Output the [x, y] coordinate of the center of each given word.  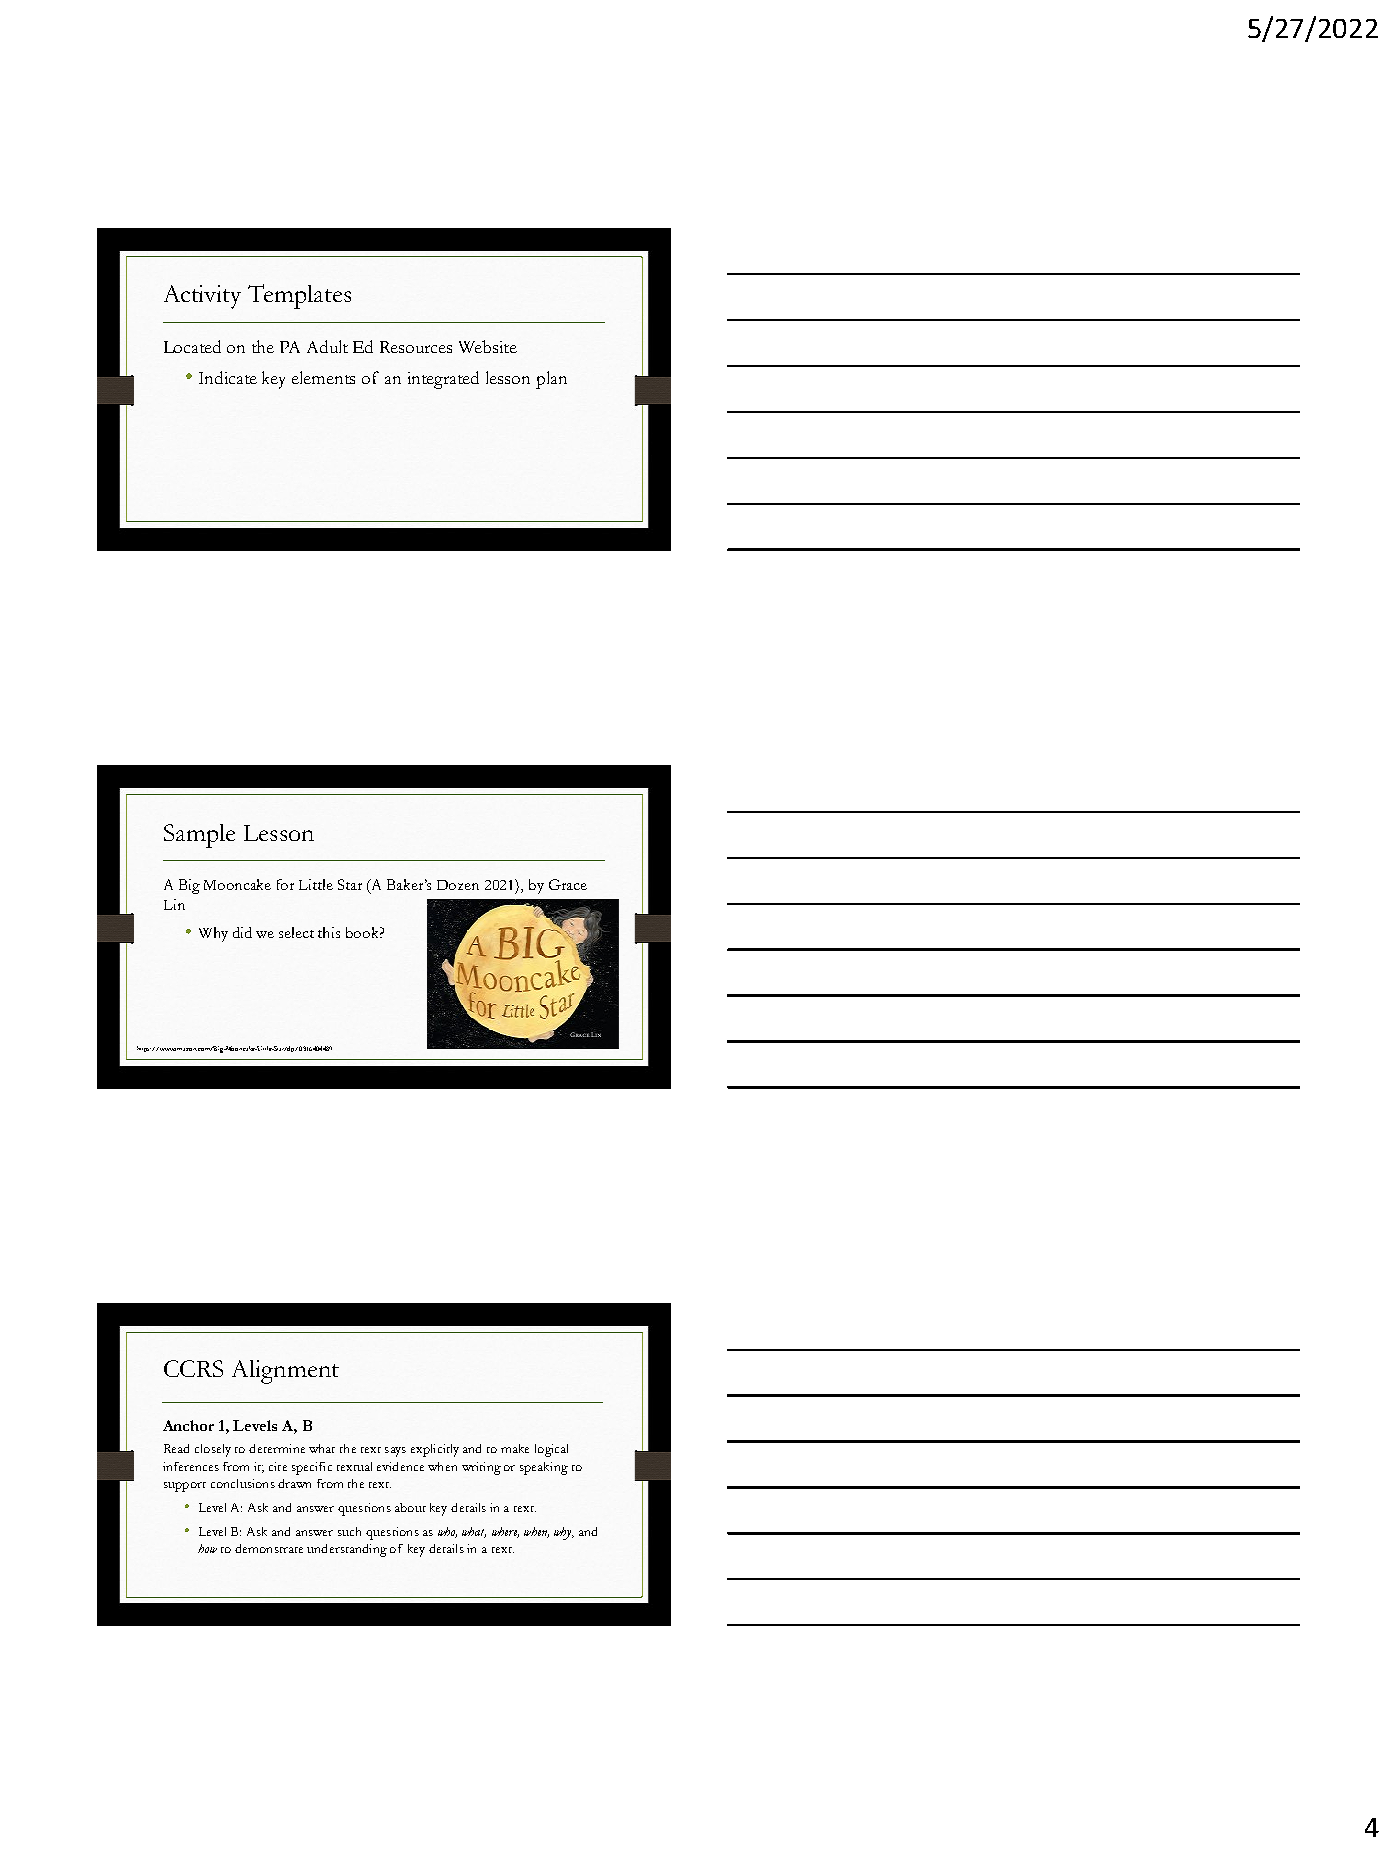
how [207, 1548]
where [505, 1532]
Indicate [228, 377]
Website [488, 346]
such [349, 1531]
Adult [327, 346]
